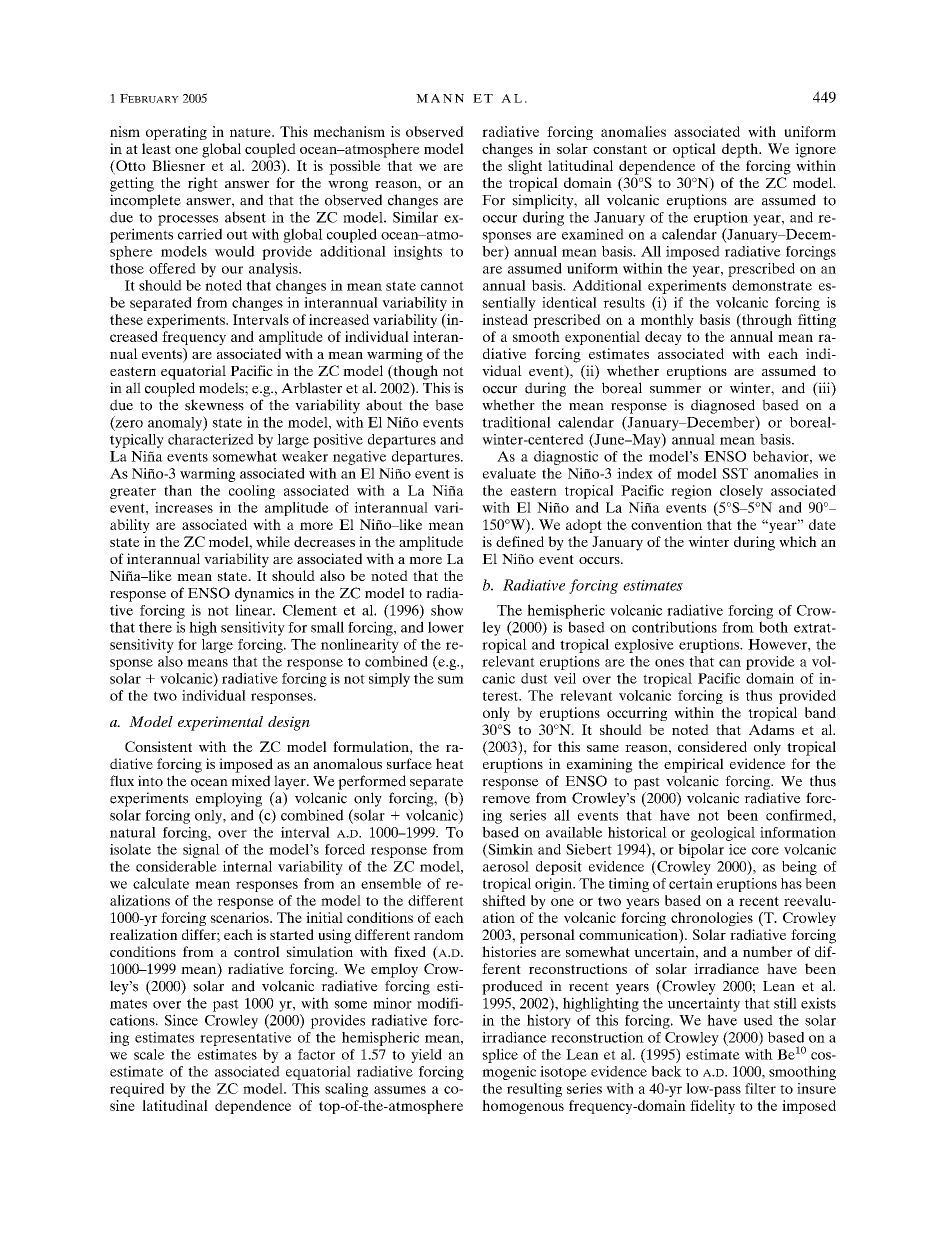  Describe the element at coordinates (149, 1054) in the page. I see `scale` at that location.
